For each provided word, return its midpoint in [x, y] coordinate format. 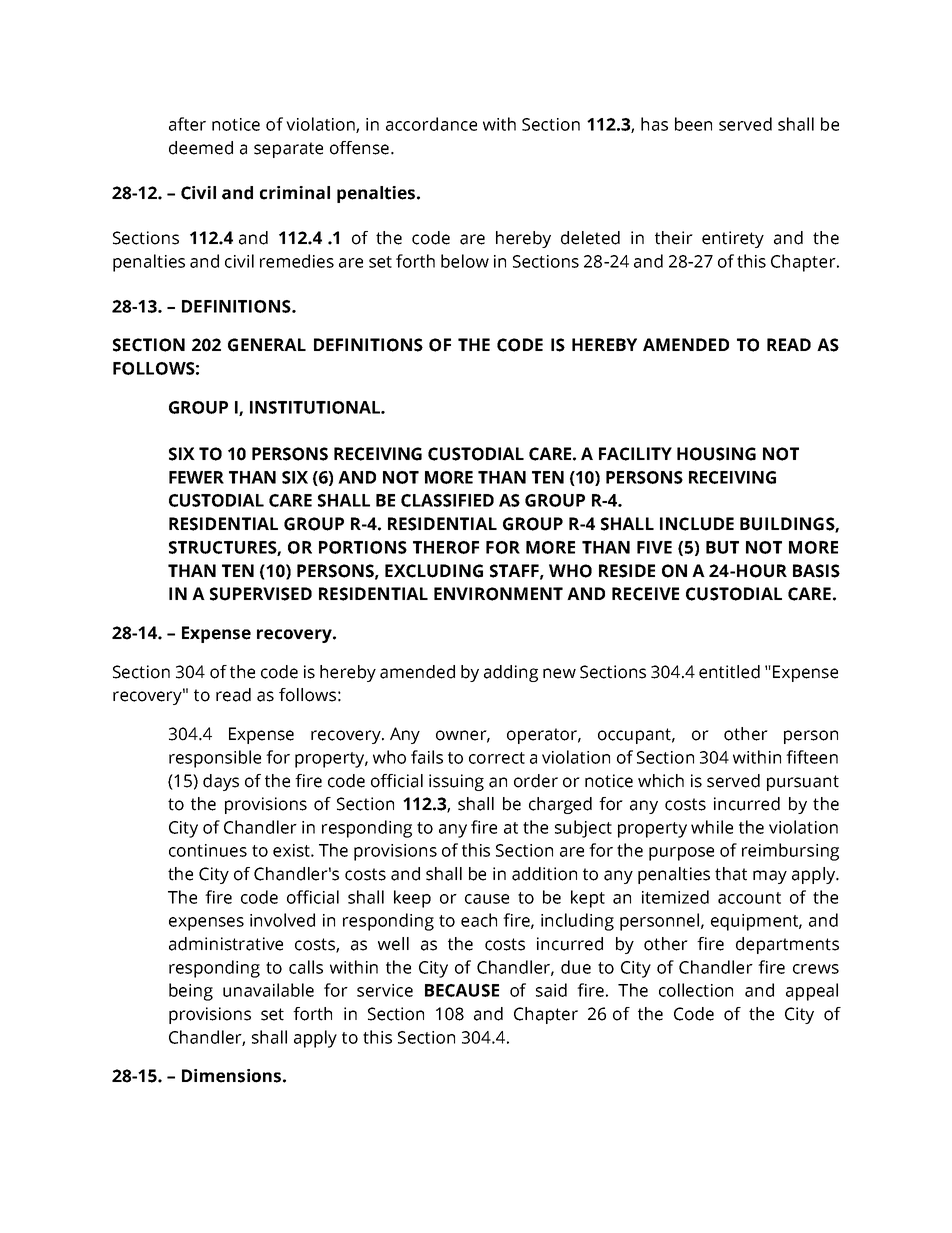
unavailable [268, 990]
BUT [722, 547]
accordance [431, 124]
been [693, 124]
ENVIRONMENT [498, 594]
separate [288, 150]
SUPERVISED [261, 594]
